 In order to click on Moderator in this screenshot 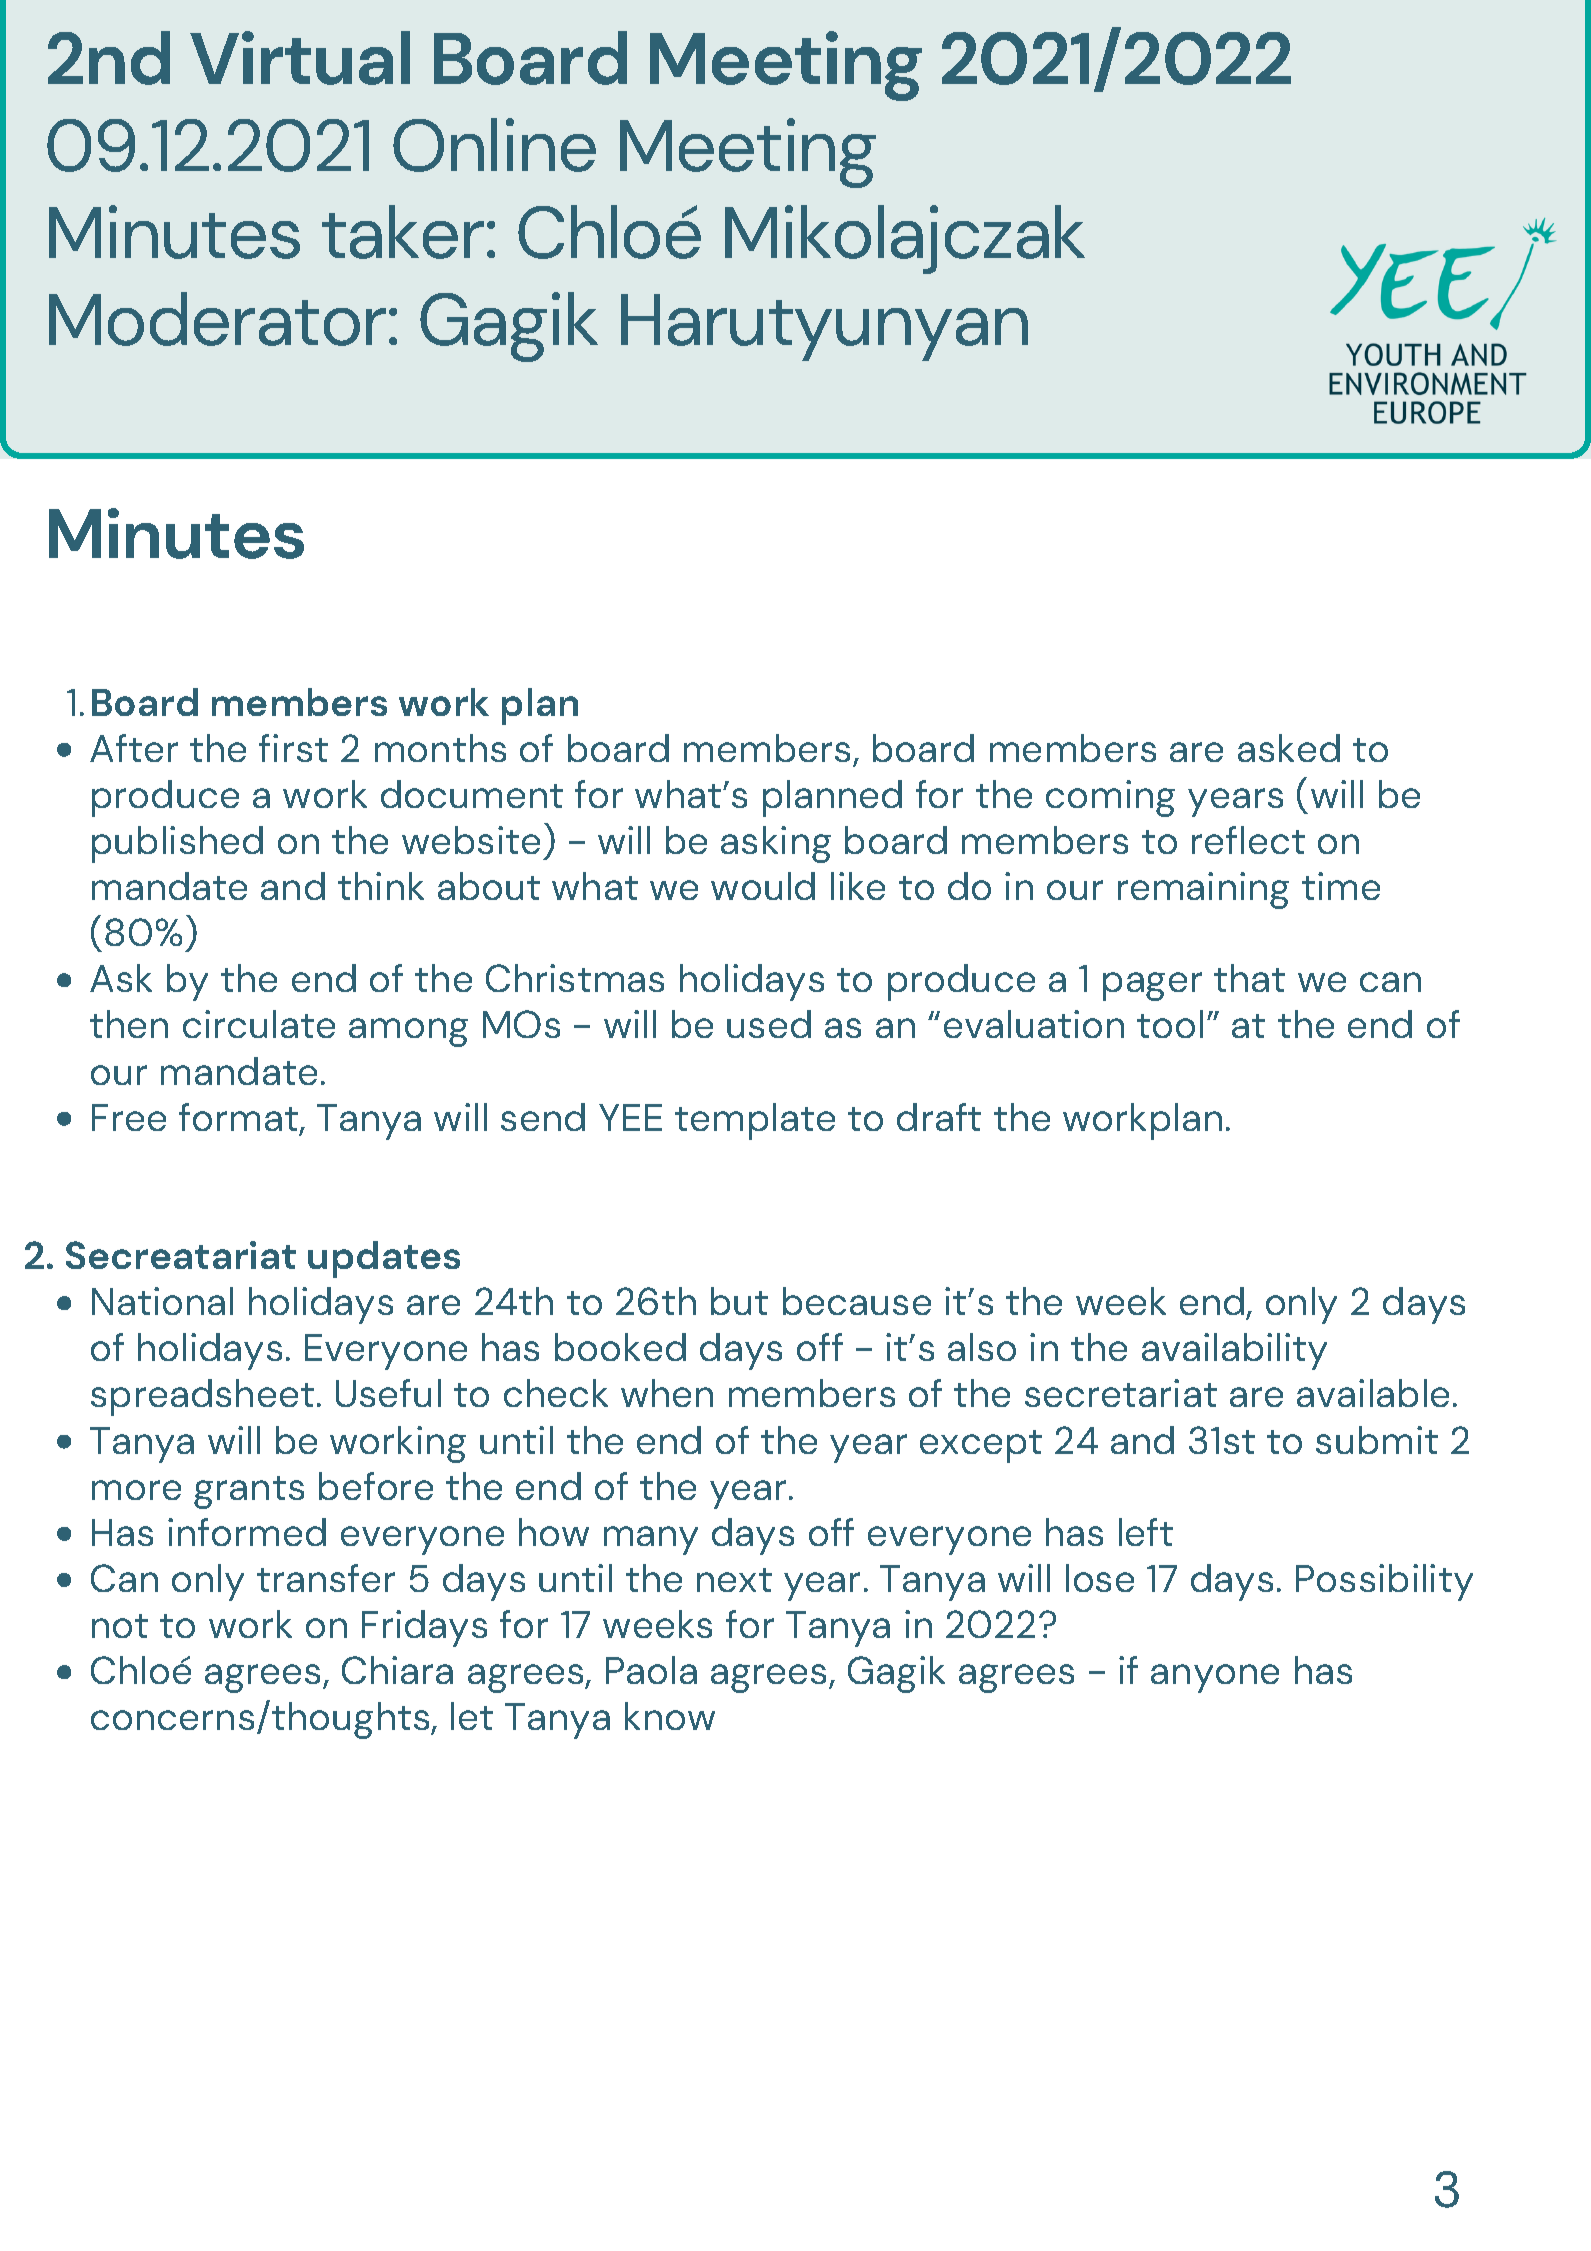, I will do `click(217, 319)`.
